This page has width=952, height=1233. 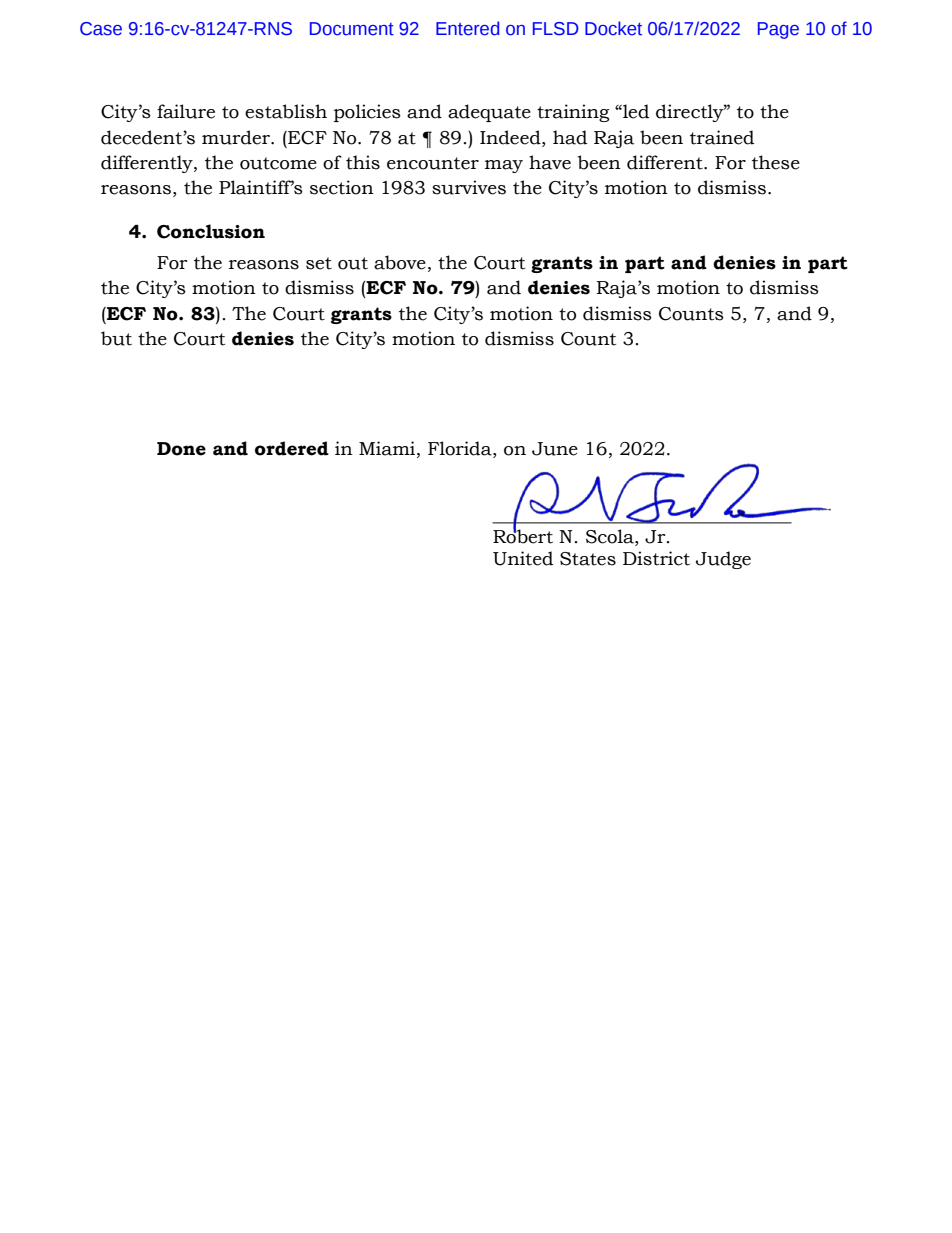 I want to click on June, so click(x=555, y=449).
